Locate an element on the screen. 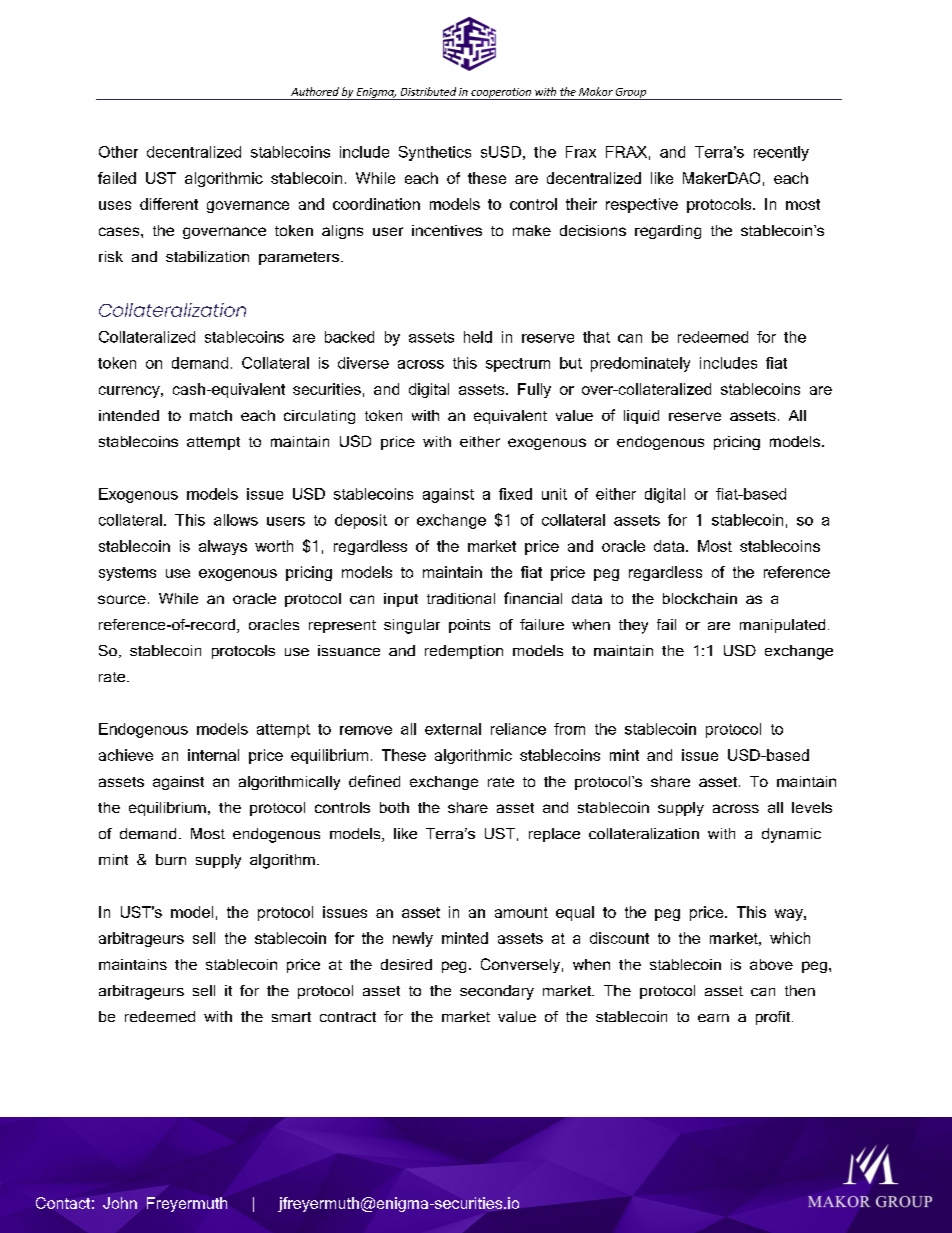 The height and width of the screenshot is (1233, 952). stabilization is located at coordinates (207, 256).
